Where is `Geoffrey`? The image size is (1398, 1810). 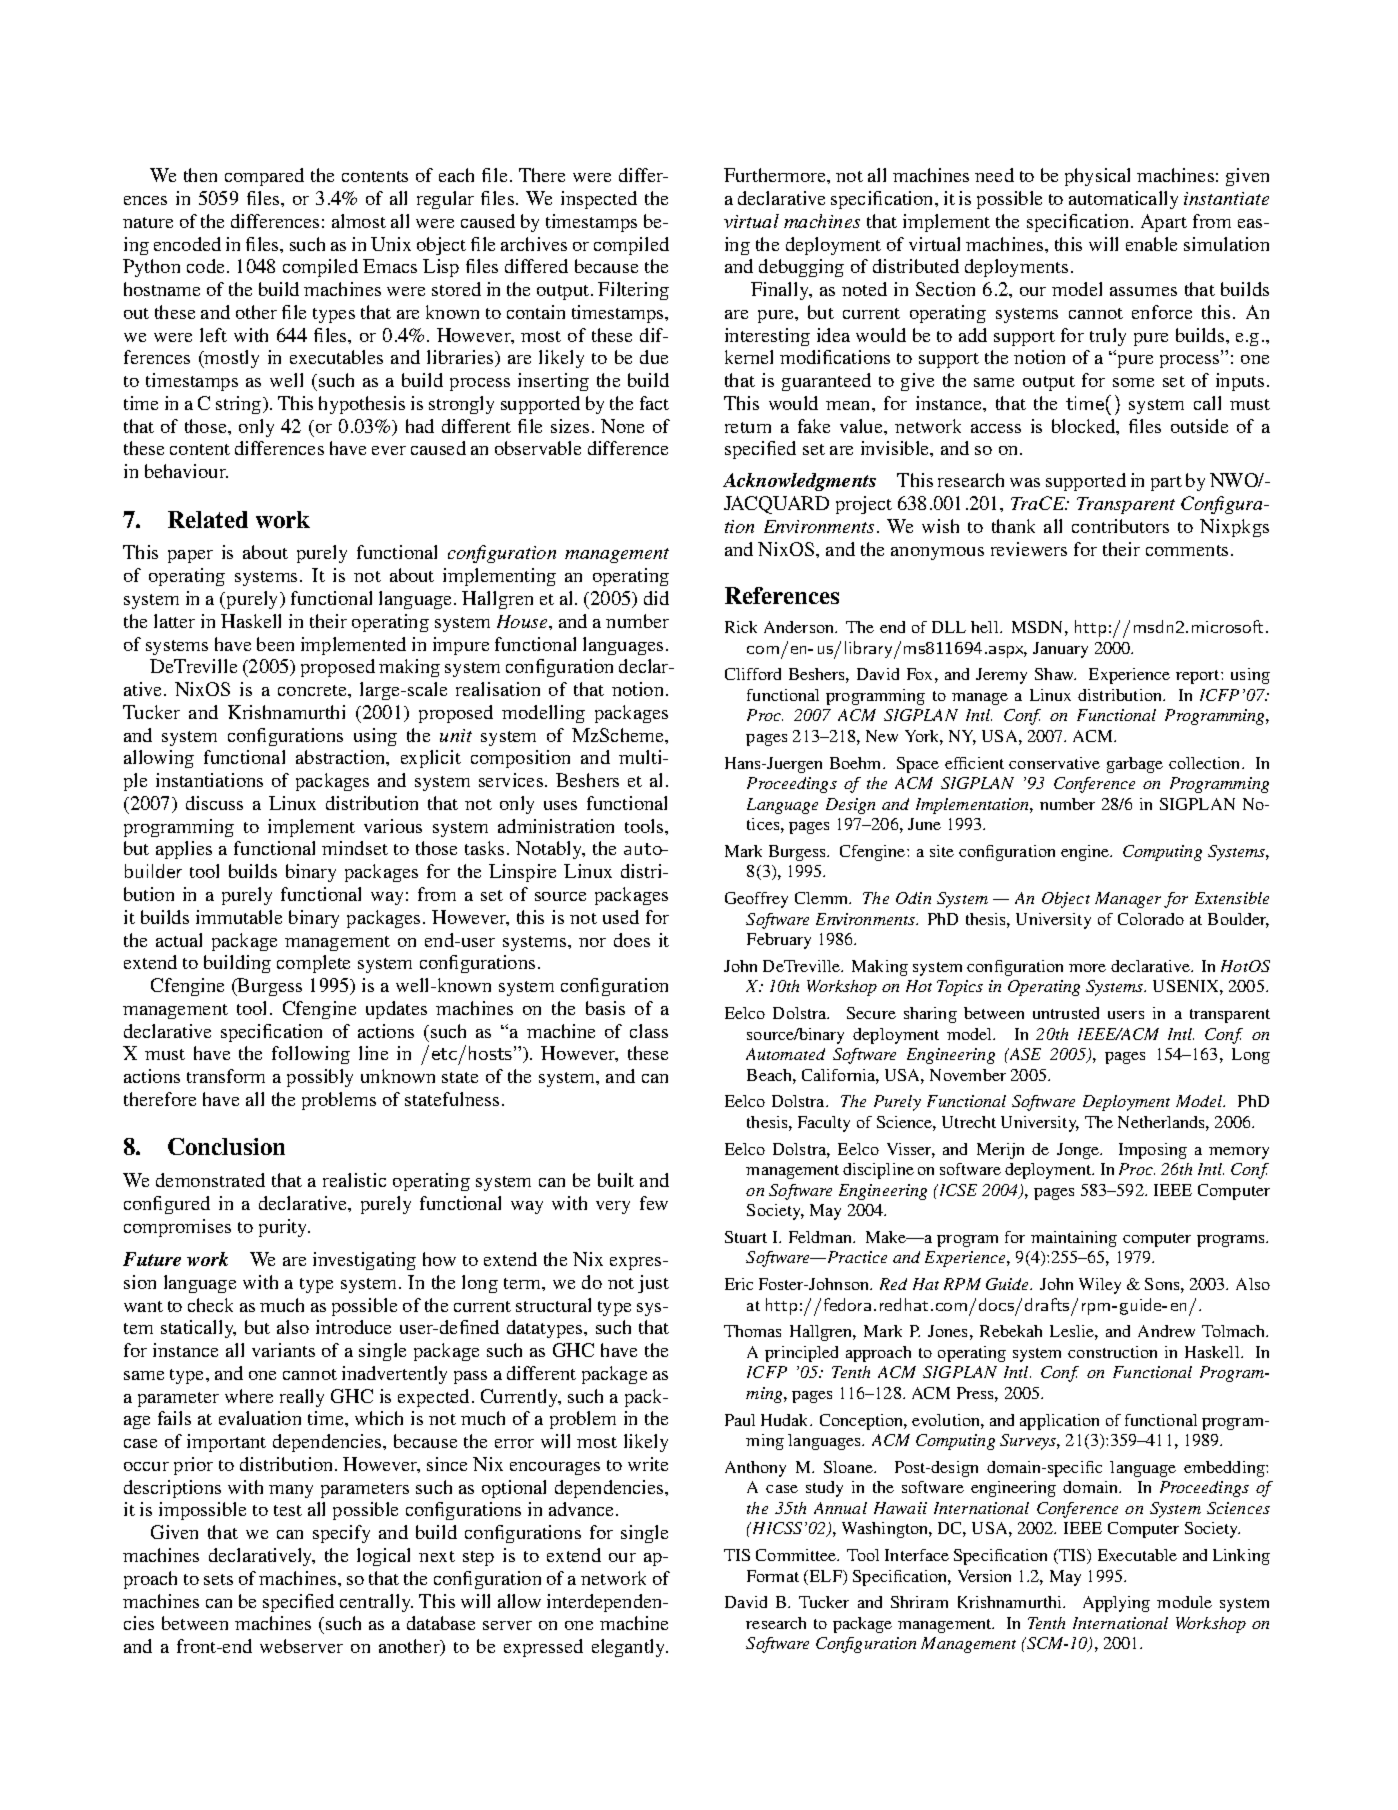
Geoffrey is located at coordinates (756, 900).
